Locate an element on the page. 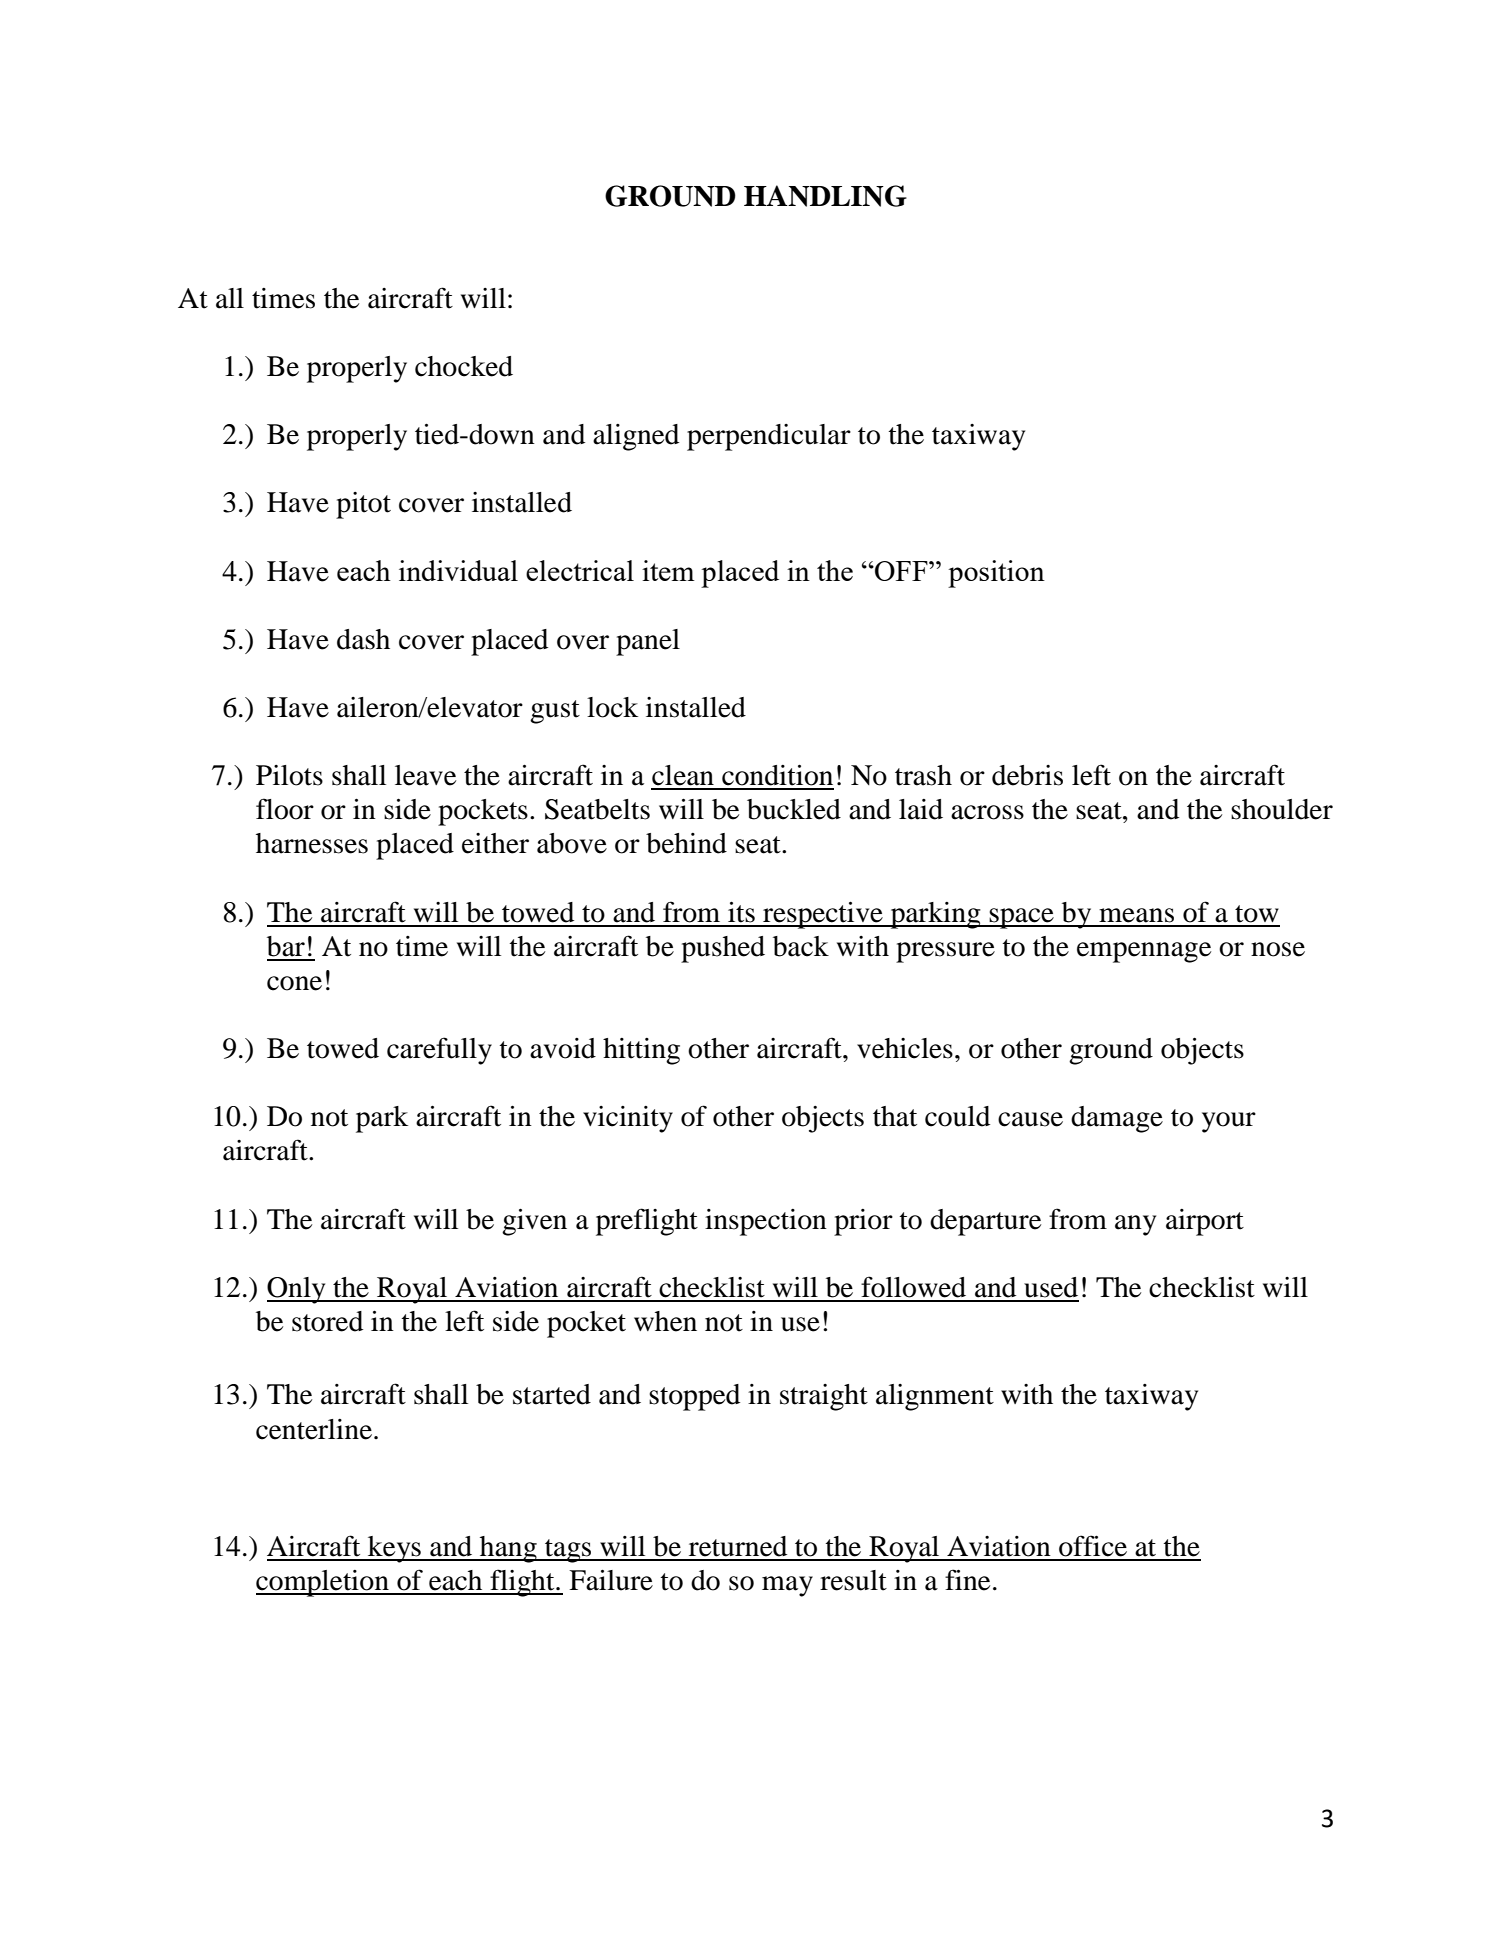 The image size is (1512, 1957). chocked is located at coordinates (464, 366).
